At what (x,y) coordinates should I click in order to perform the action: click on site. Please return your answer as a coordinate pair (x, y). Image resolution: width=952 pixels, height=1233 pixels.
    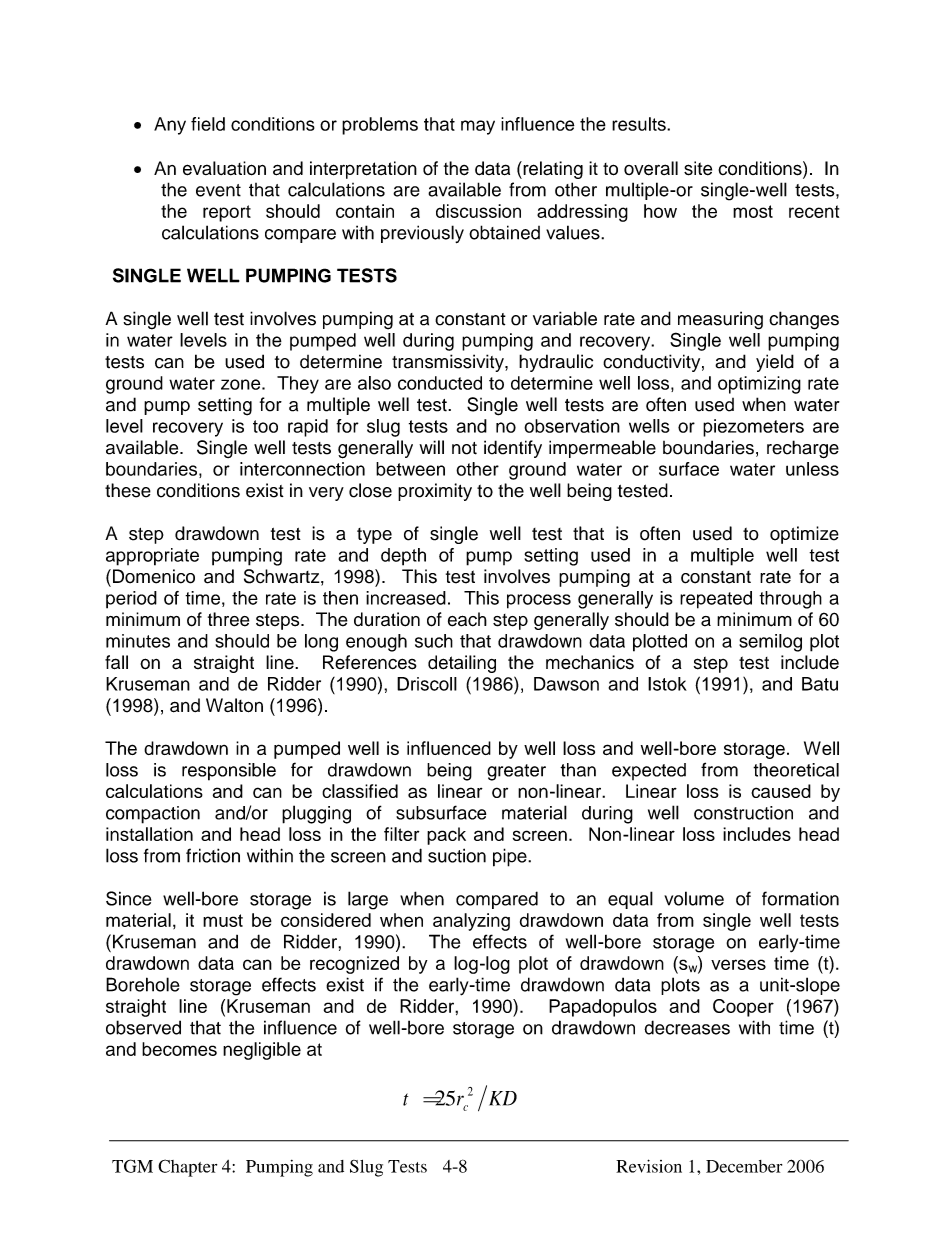
    Looking at the image, I should click on (698, 168).
